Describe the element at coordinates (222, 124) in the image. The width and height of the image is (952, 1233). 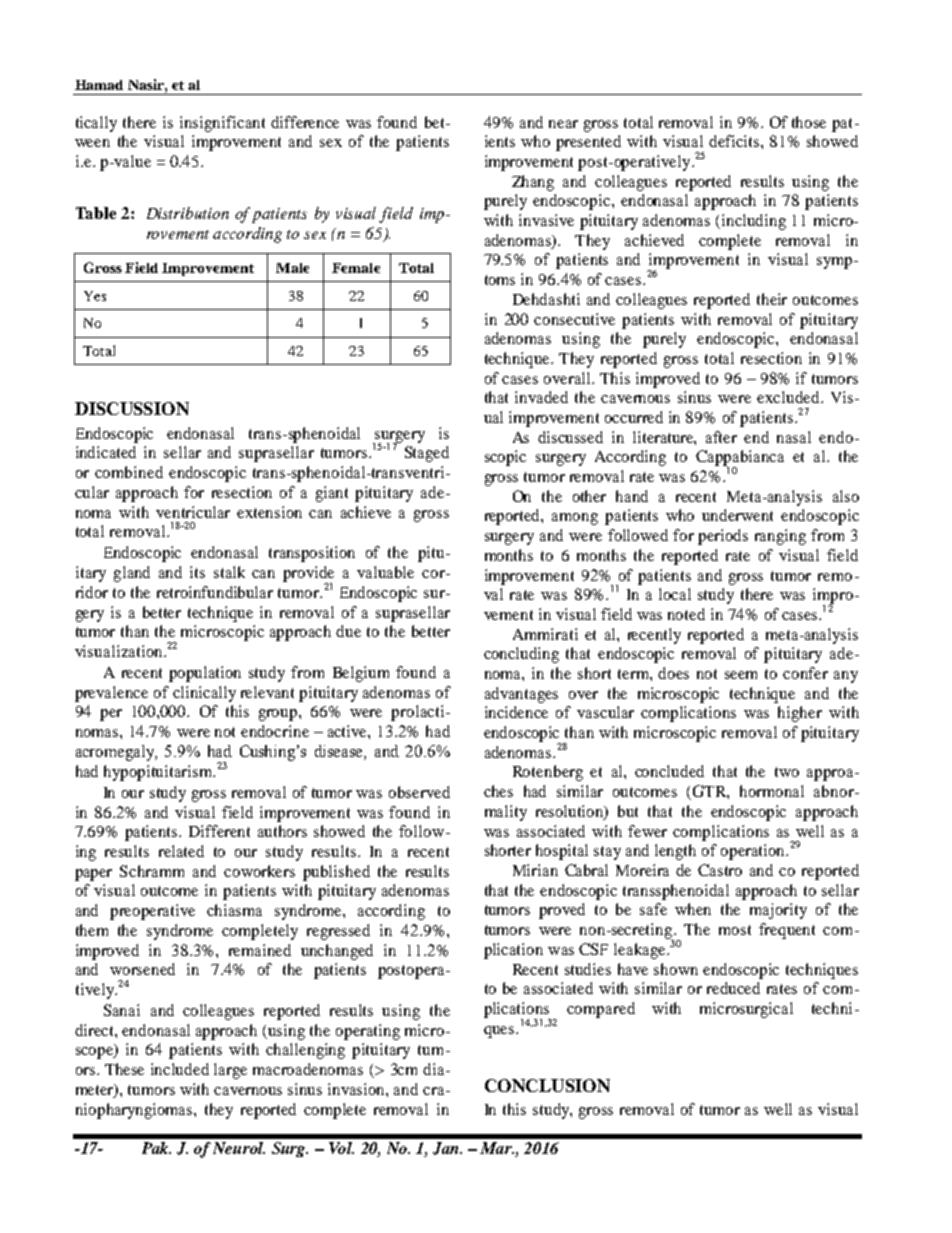
I see `insignificant` at that location.
